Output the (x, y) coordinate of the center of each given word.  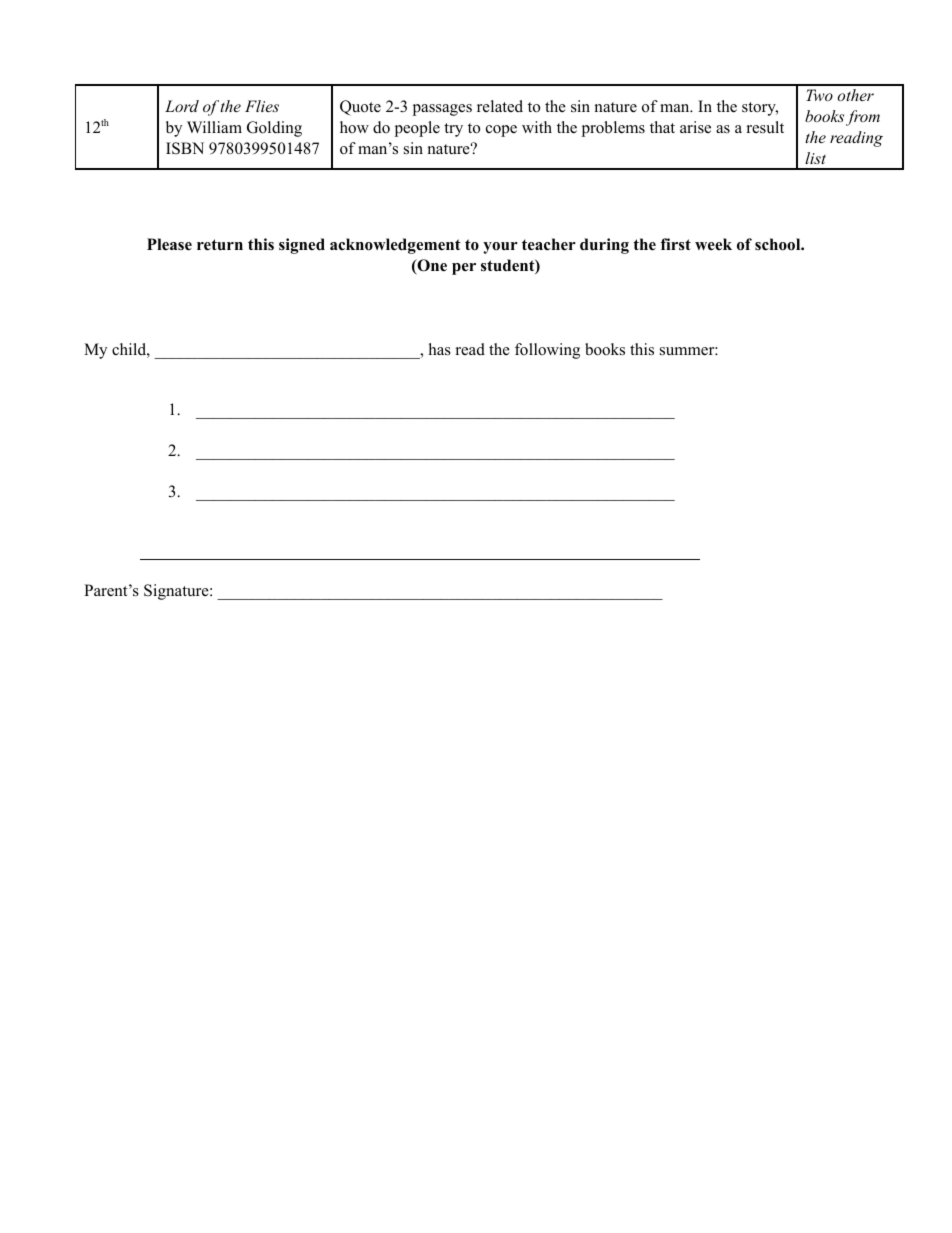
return (220, 245)
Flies (262, 106)
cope (501, 131)
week (713, 244)
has (440, 349)
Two (819, 95)
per (464, 269)
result (765, 127)
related (500, 106)
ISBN (185, 148)
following (547, 351)
